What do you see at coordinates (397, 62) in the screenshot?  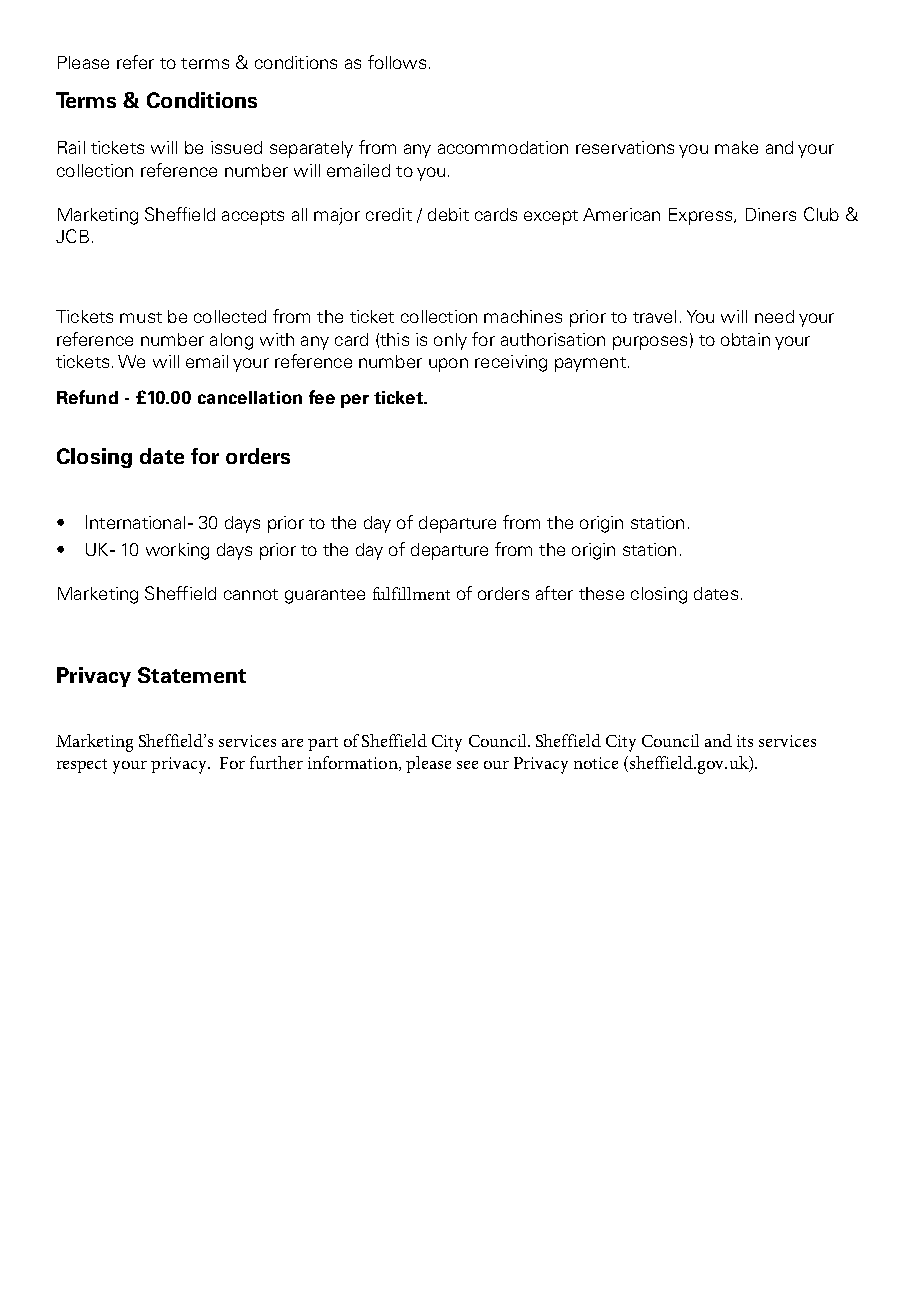 I see `follows` at bounding box center [397, 62].
